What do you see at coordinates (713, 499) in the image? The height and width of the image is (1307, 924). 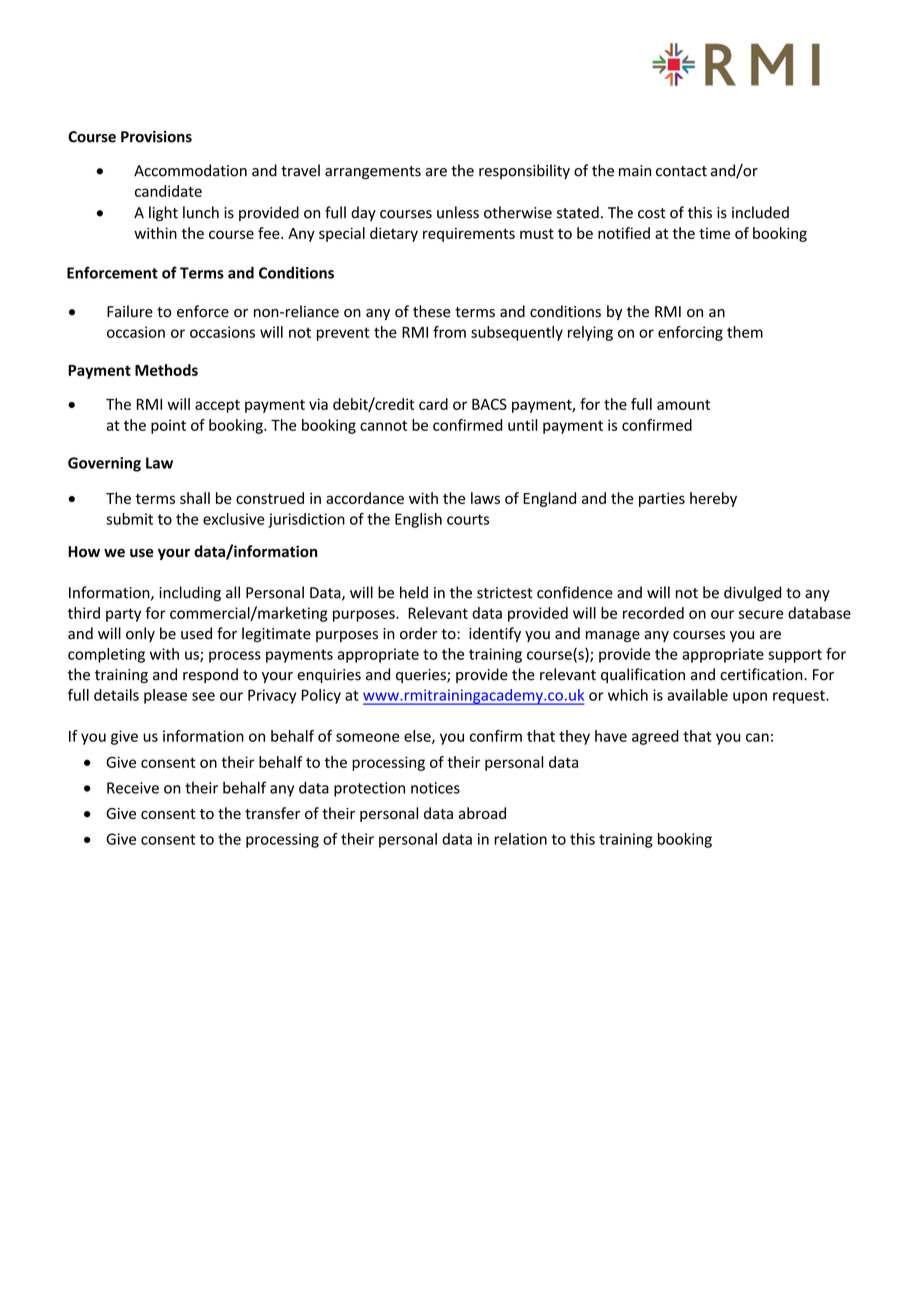 I see `hereby` at bounding box center [713, 499].
